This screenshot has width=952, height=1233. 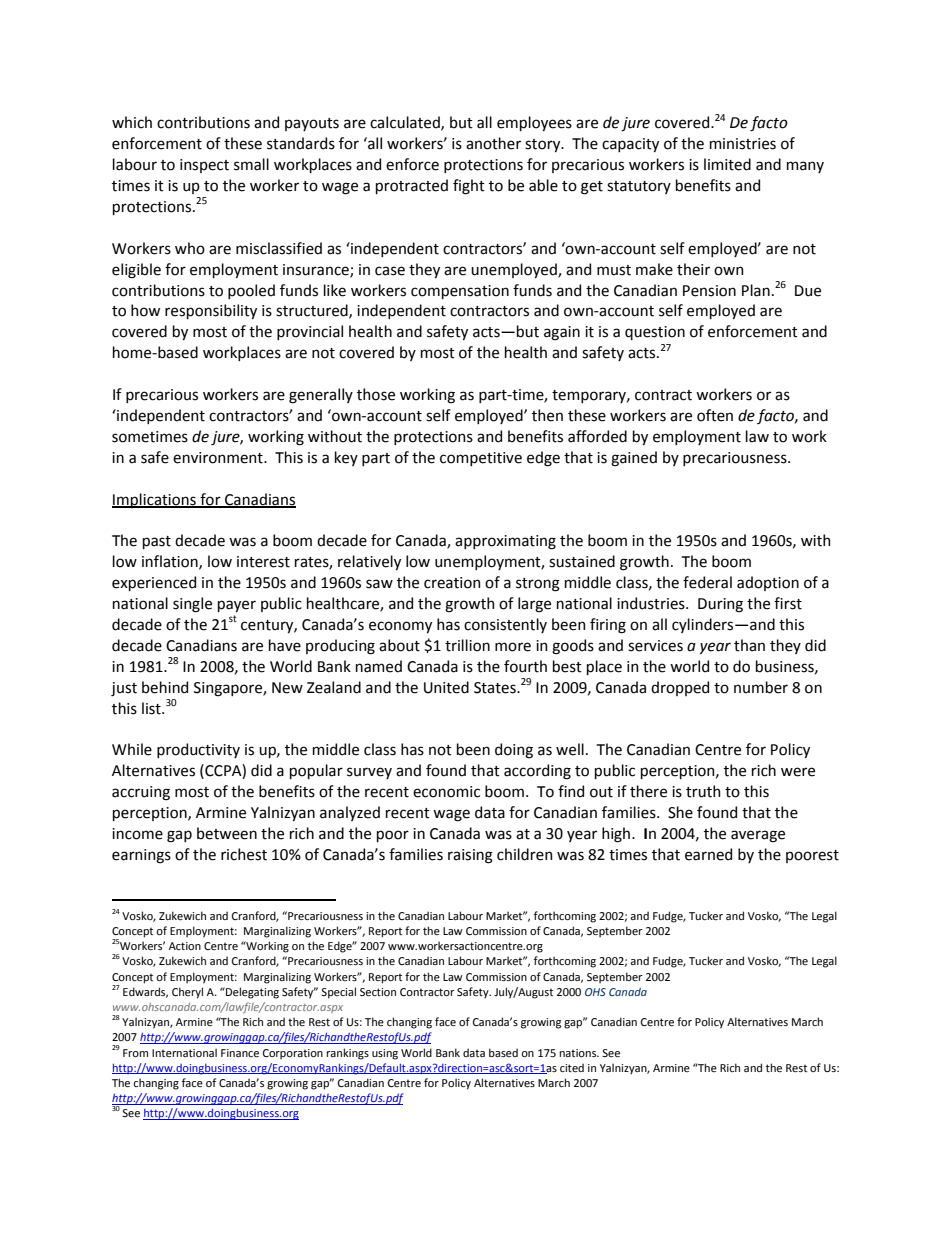 I want to click on using, so click(x=385, y=1054).
